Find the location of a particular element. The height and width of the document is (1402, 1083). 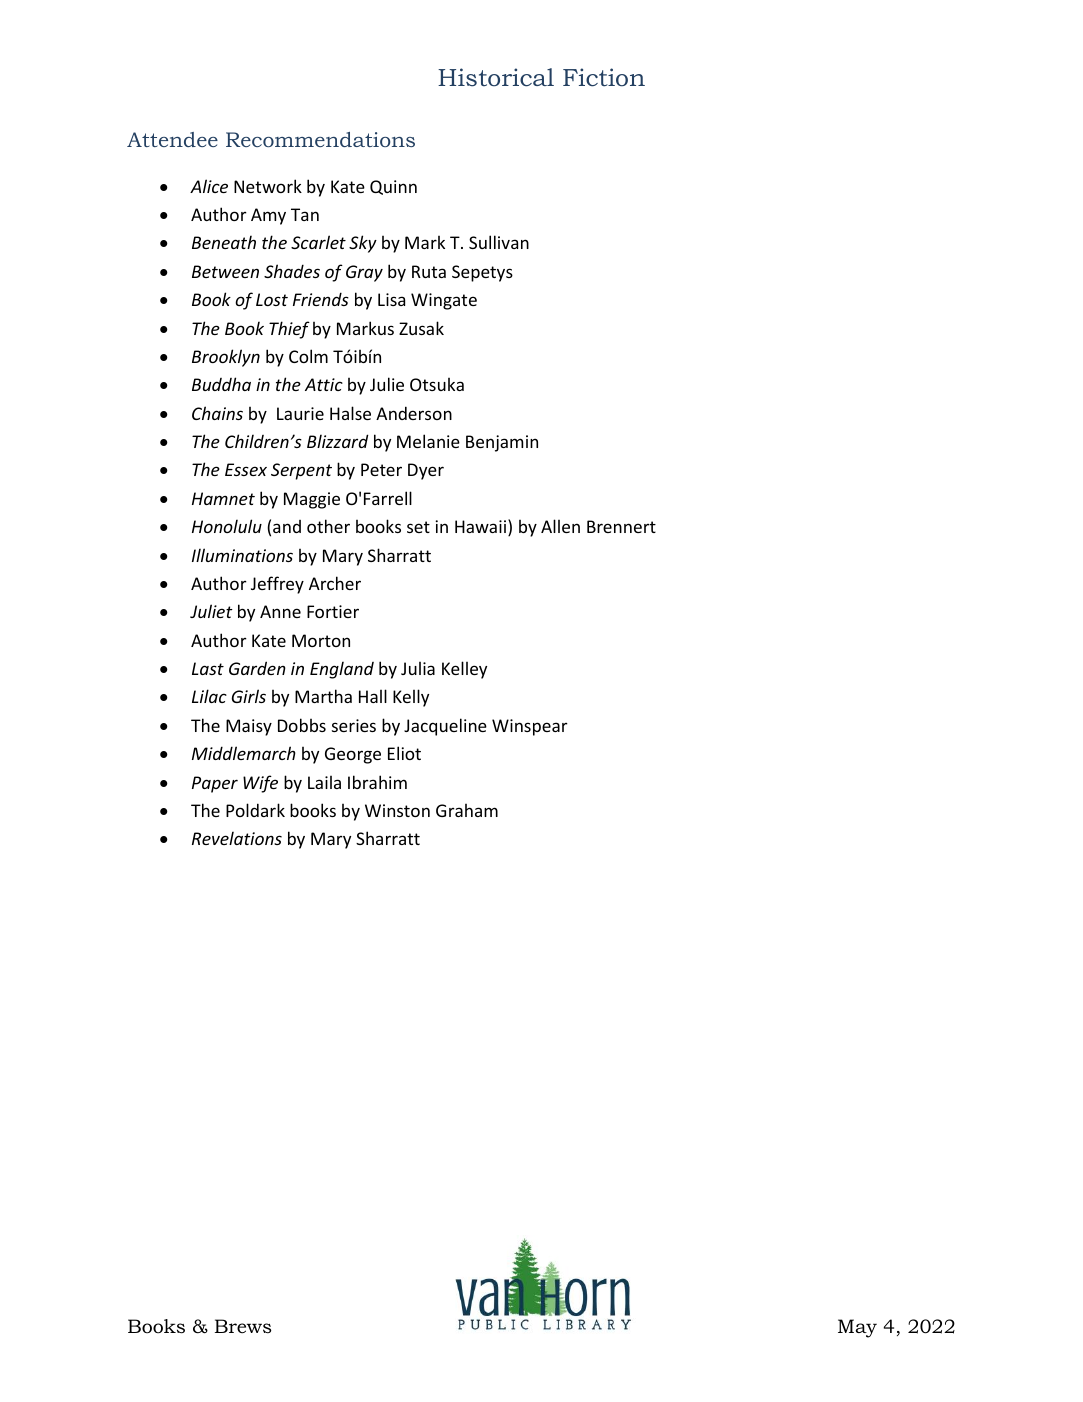

Recommendations is located at coordinates (320, 139).
